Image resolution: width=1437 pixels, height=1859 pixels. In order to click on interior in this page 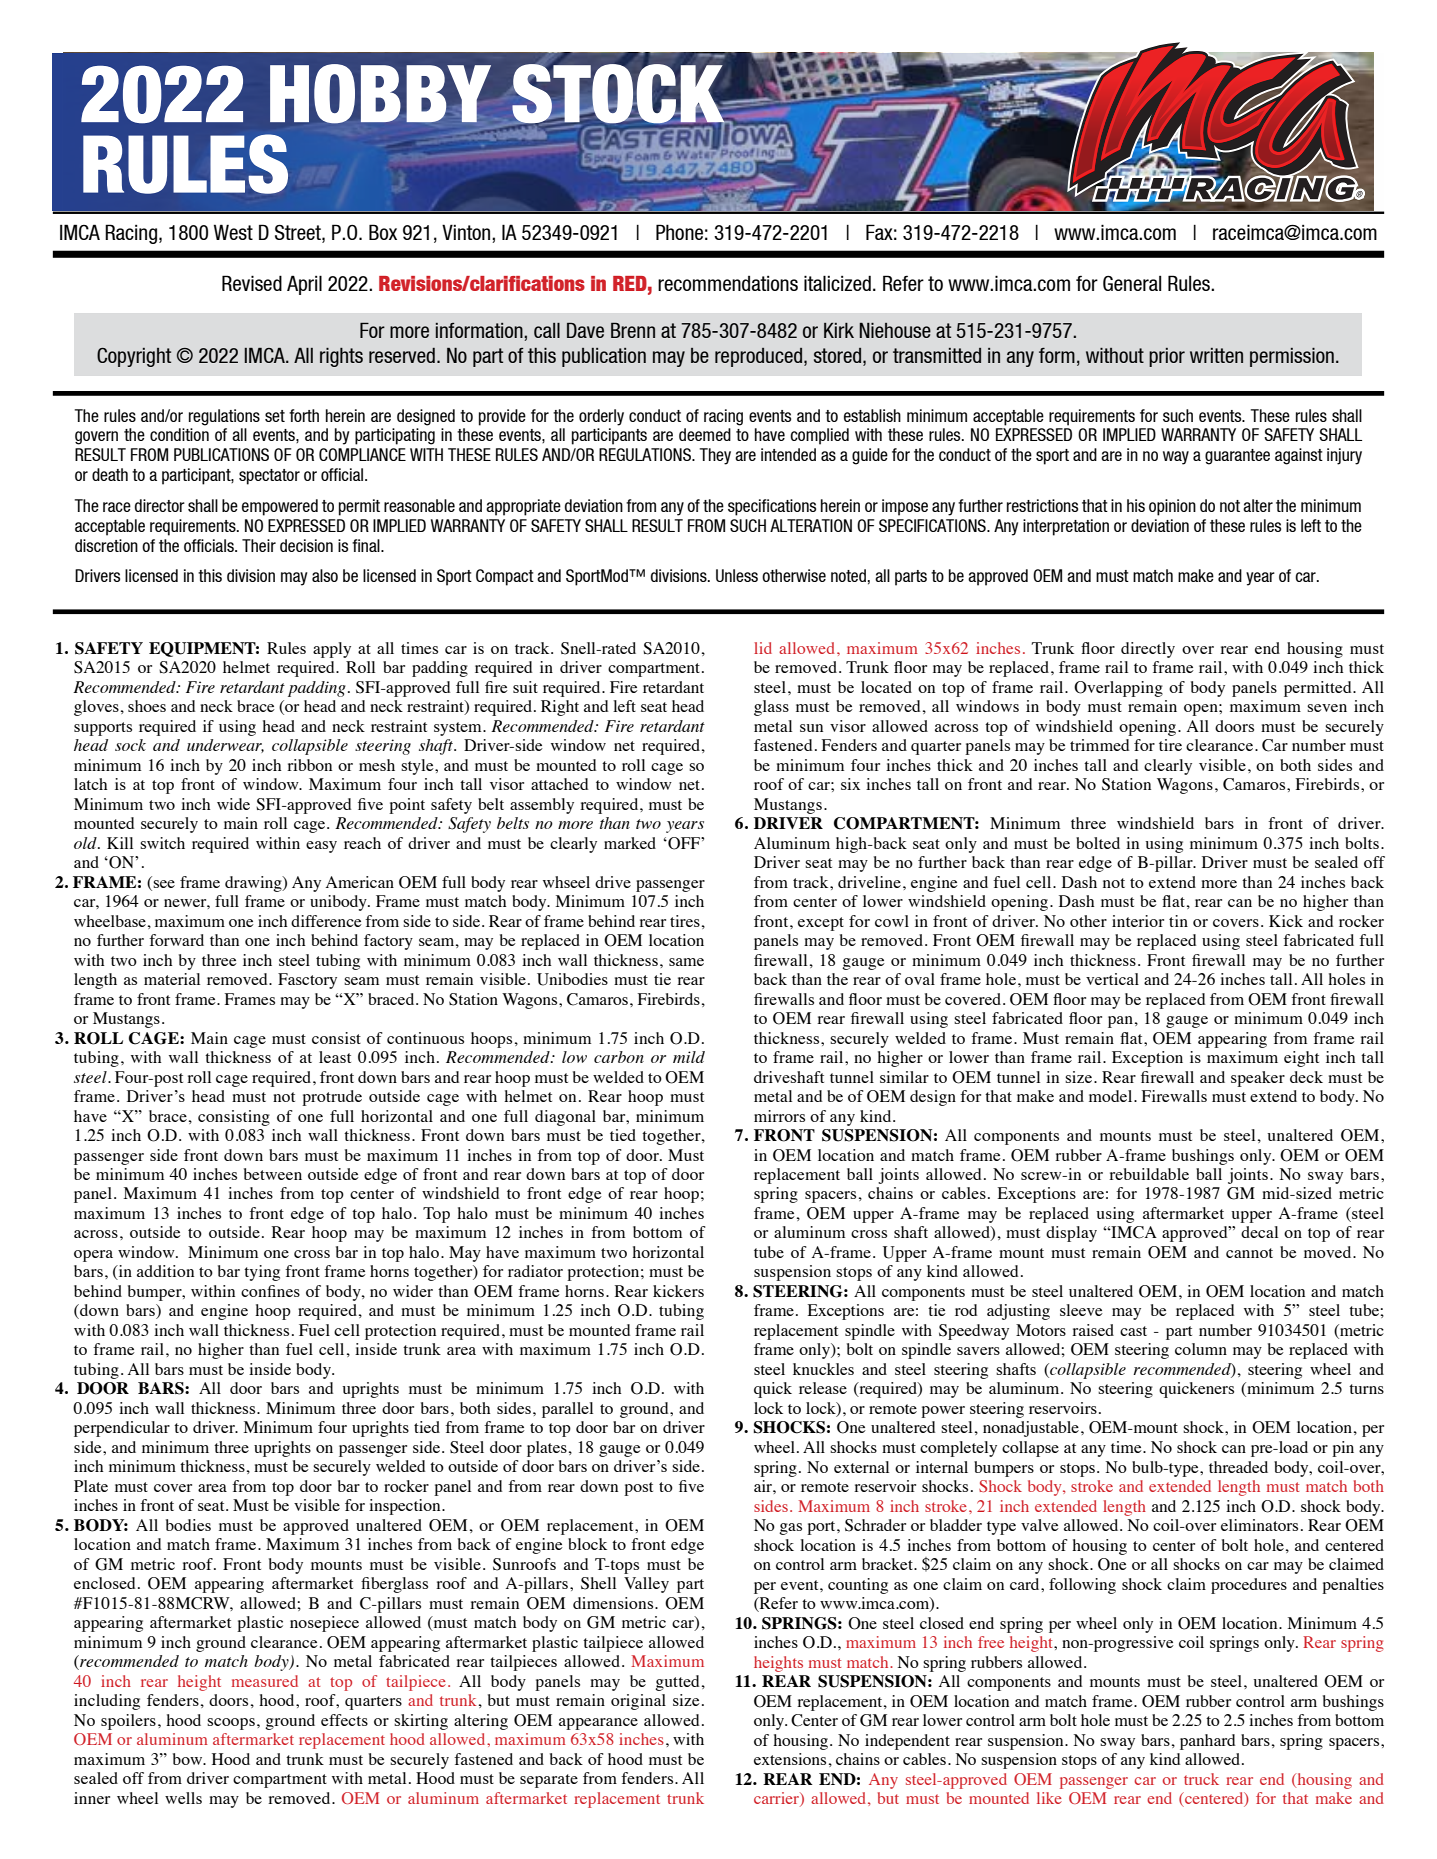, I will do `click(1138, 921)`.
